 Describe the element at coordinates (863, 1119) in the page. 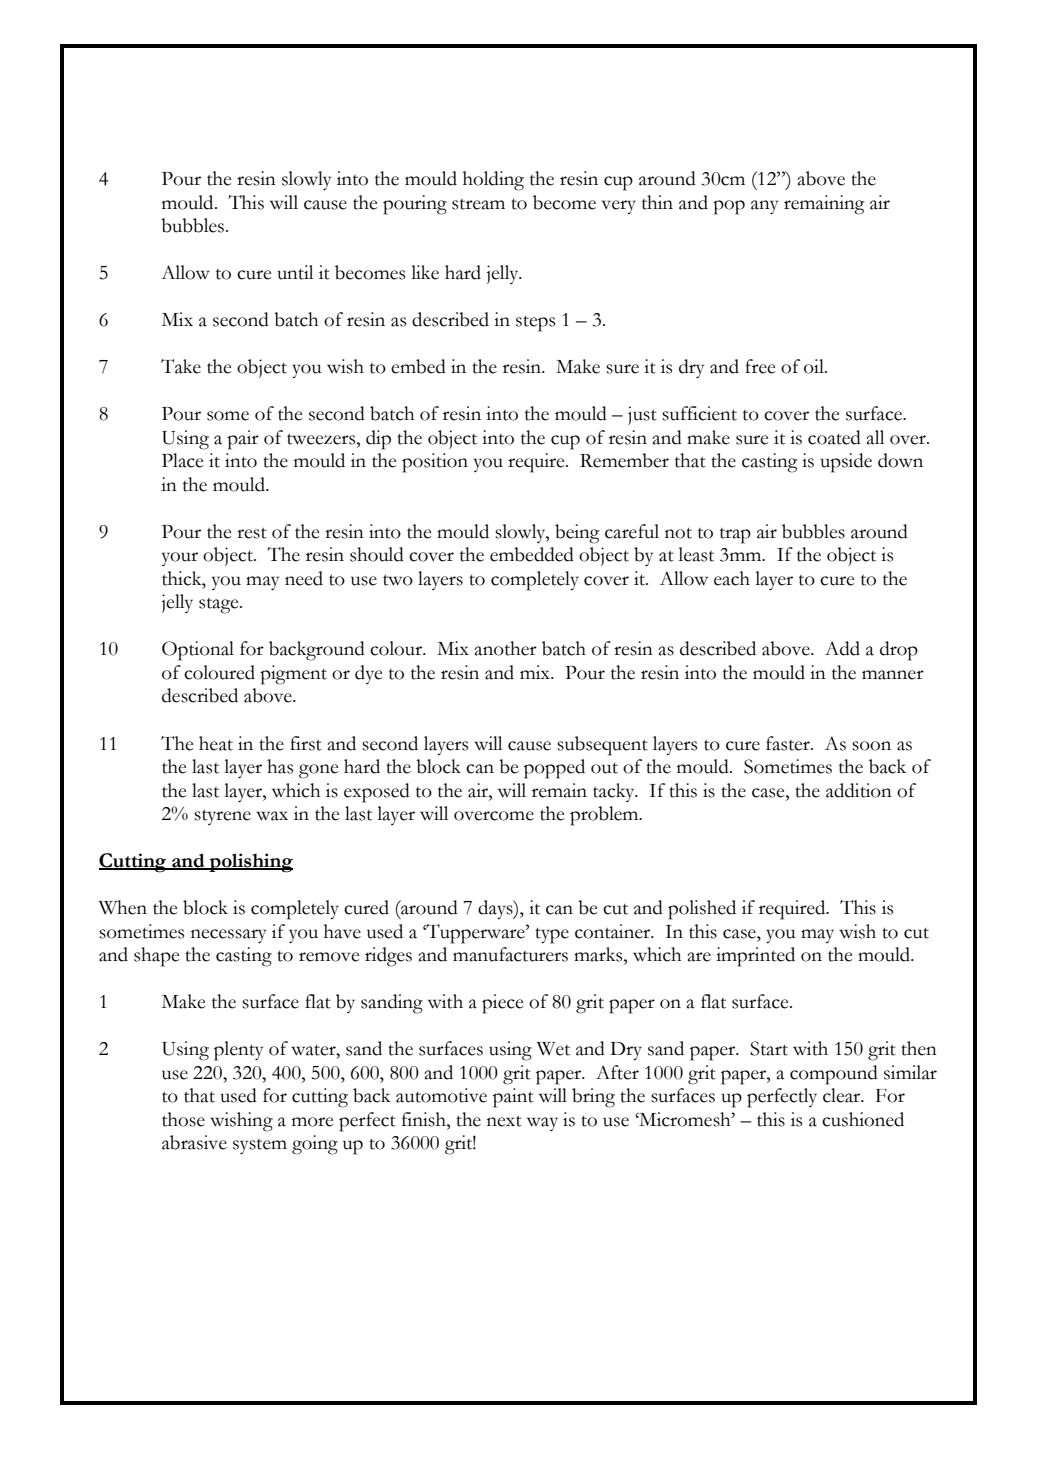

I see `cushioned` at that location.
